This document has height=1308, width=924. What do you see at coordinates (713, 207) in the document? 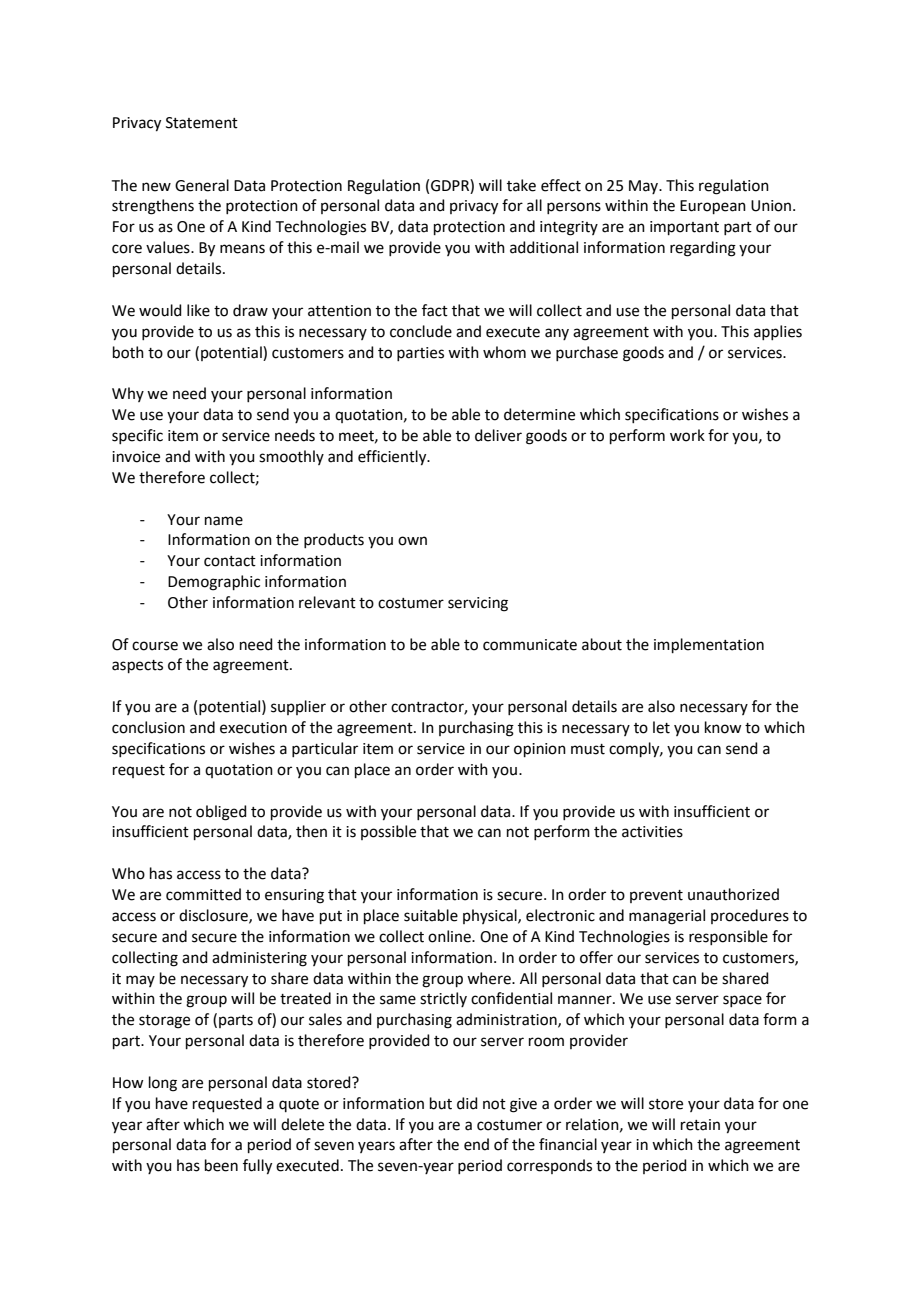
I see `European` at bounding box center [713, 207].
